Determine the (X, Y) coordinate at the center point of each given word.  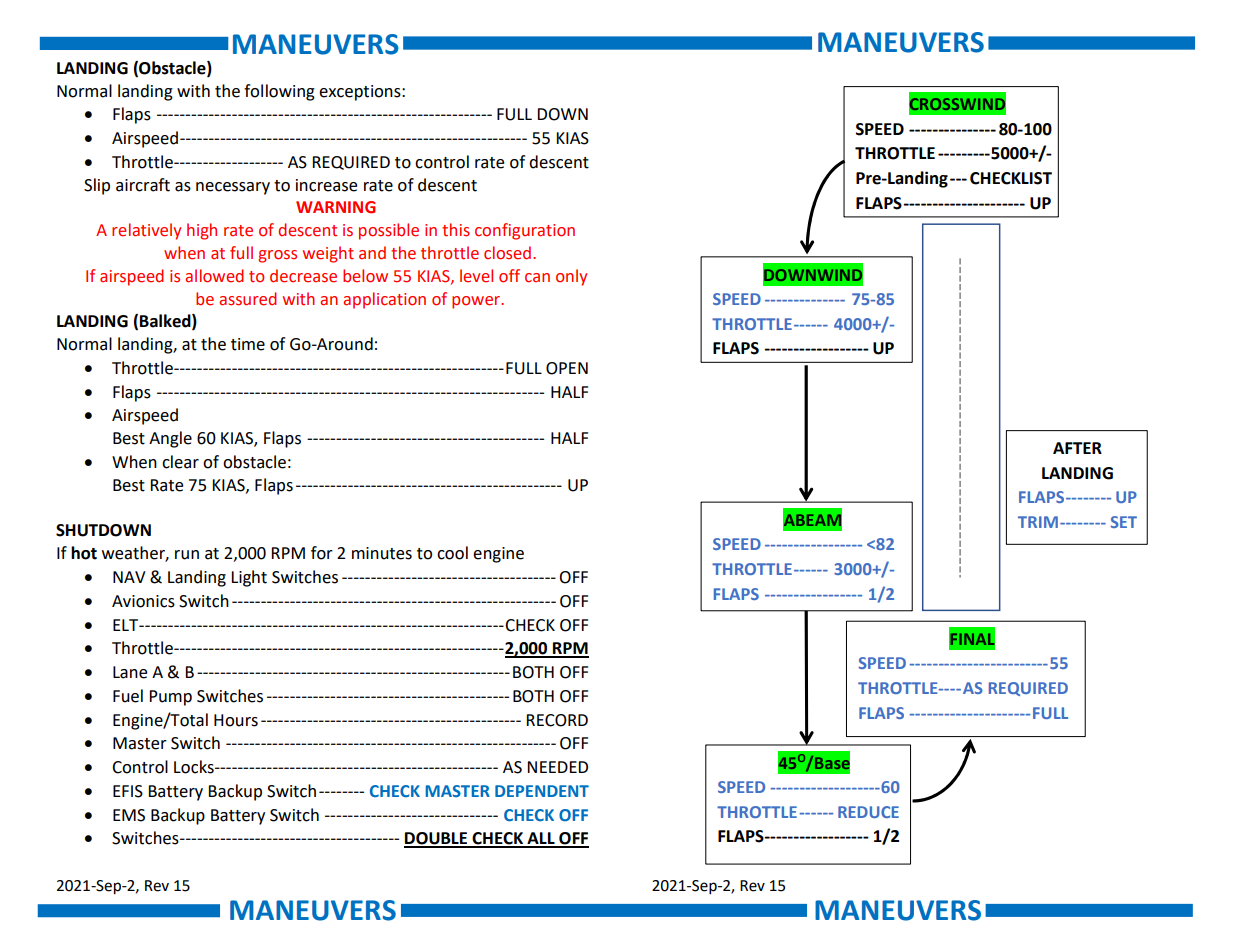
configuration (525, 231)
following (279, 92)
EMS (129, 815)
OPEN (567, 368)
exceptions (361, 93)
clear (180, 462)
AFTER (1077, 448)
